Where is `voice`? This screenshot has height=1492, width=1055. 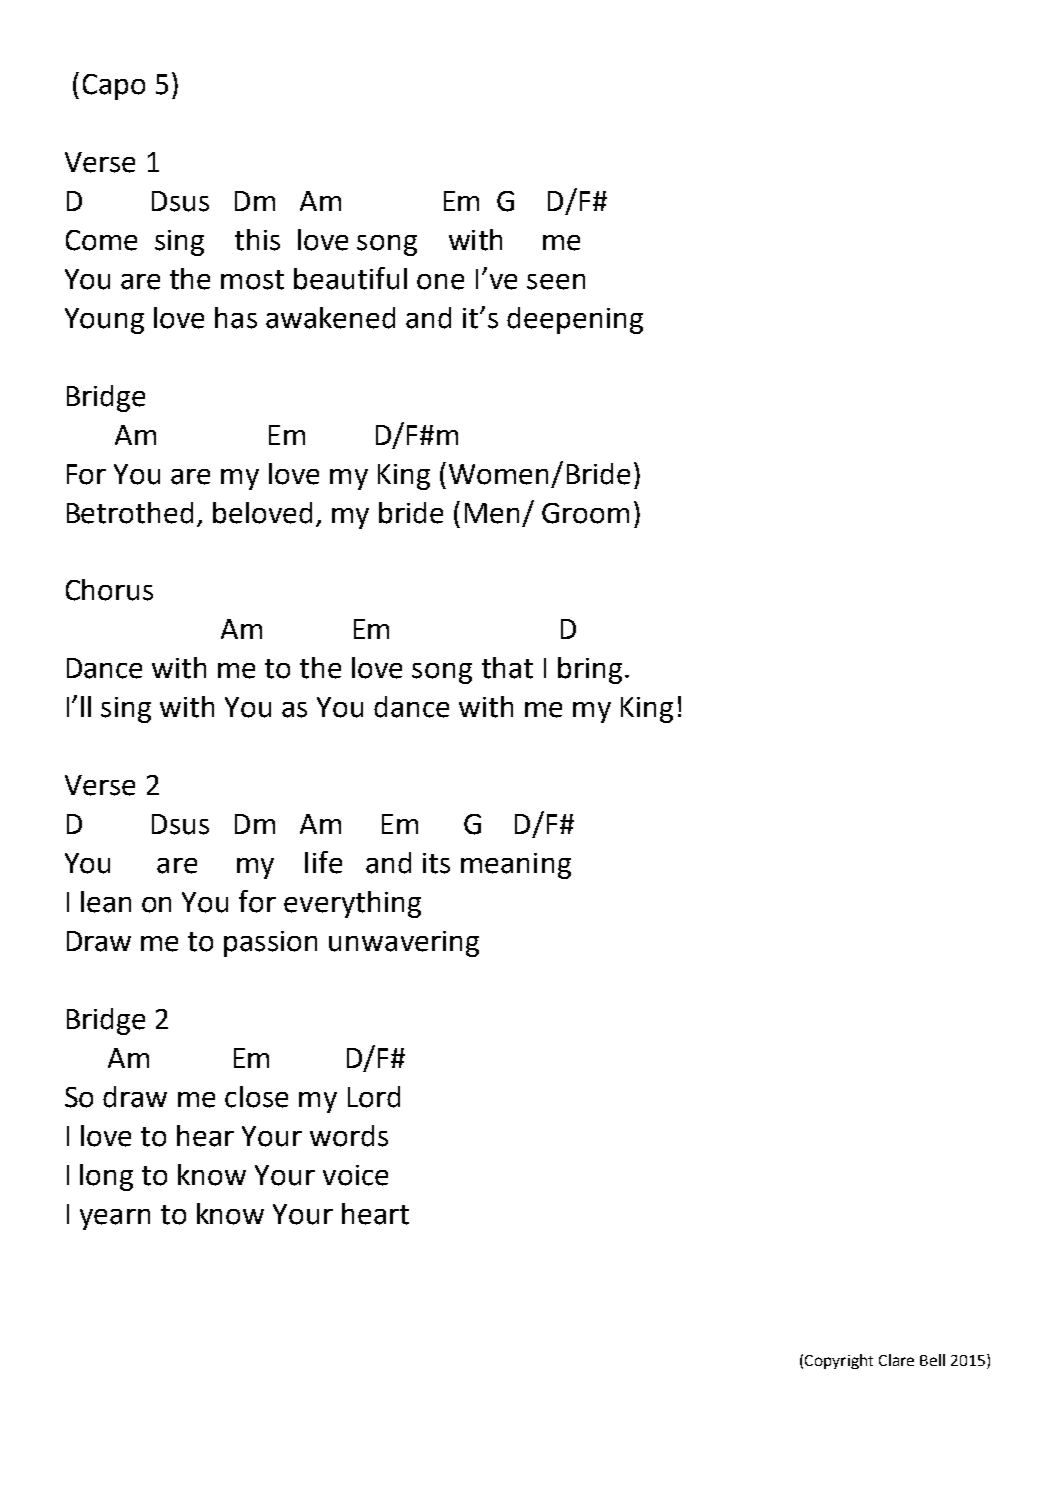
voice is located at coordinates (355, 1175).
